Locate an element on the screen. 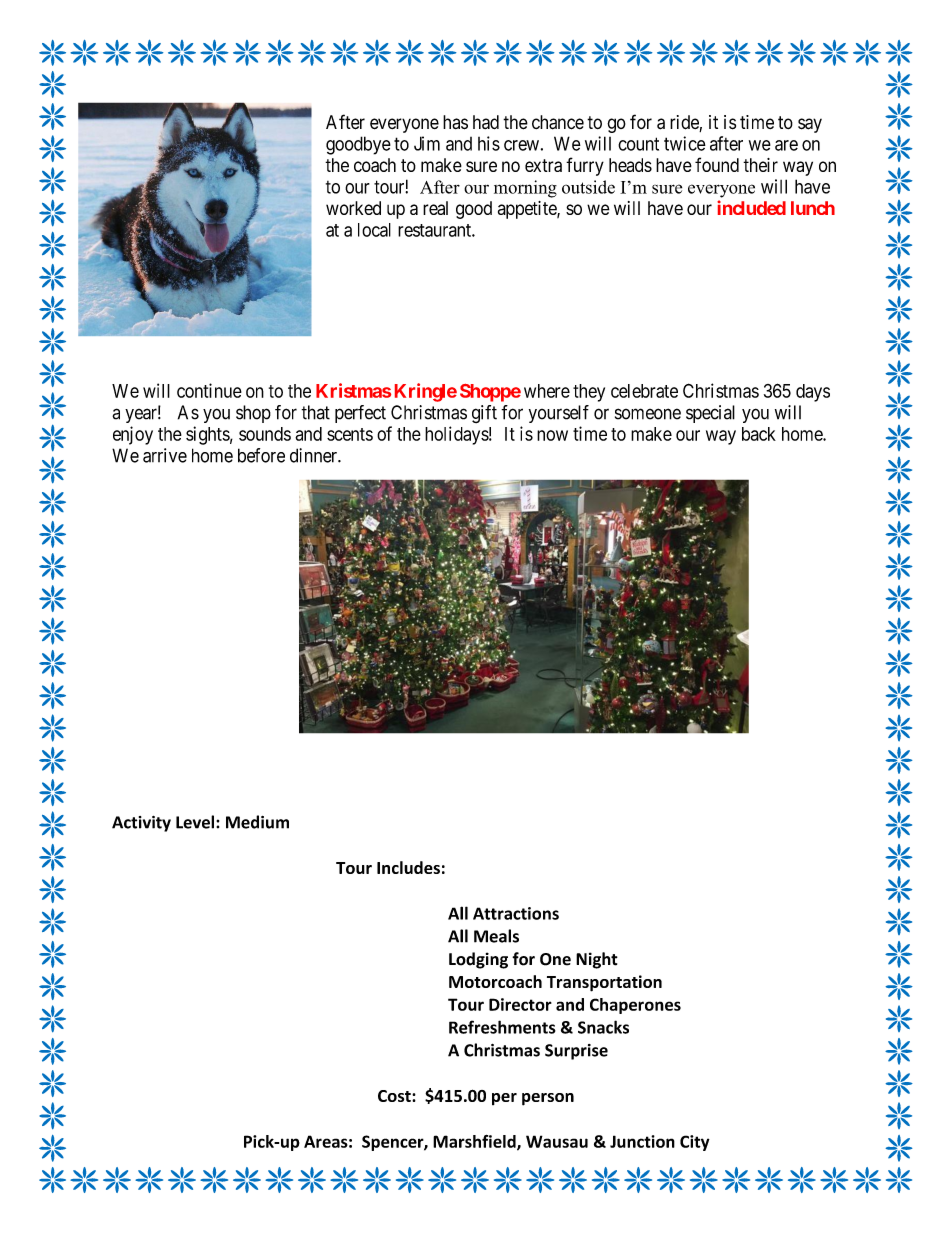 Image resolution: width=952 pixels, height=1233 pixels. his is located at coordinates (489, 143).
